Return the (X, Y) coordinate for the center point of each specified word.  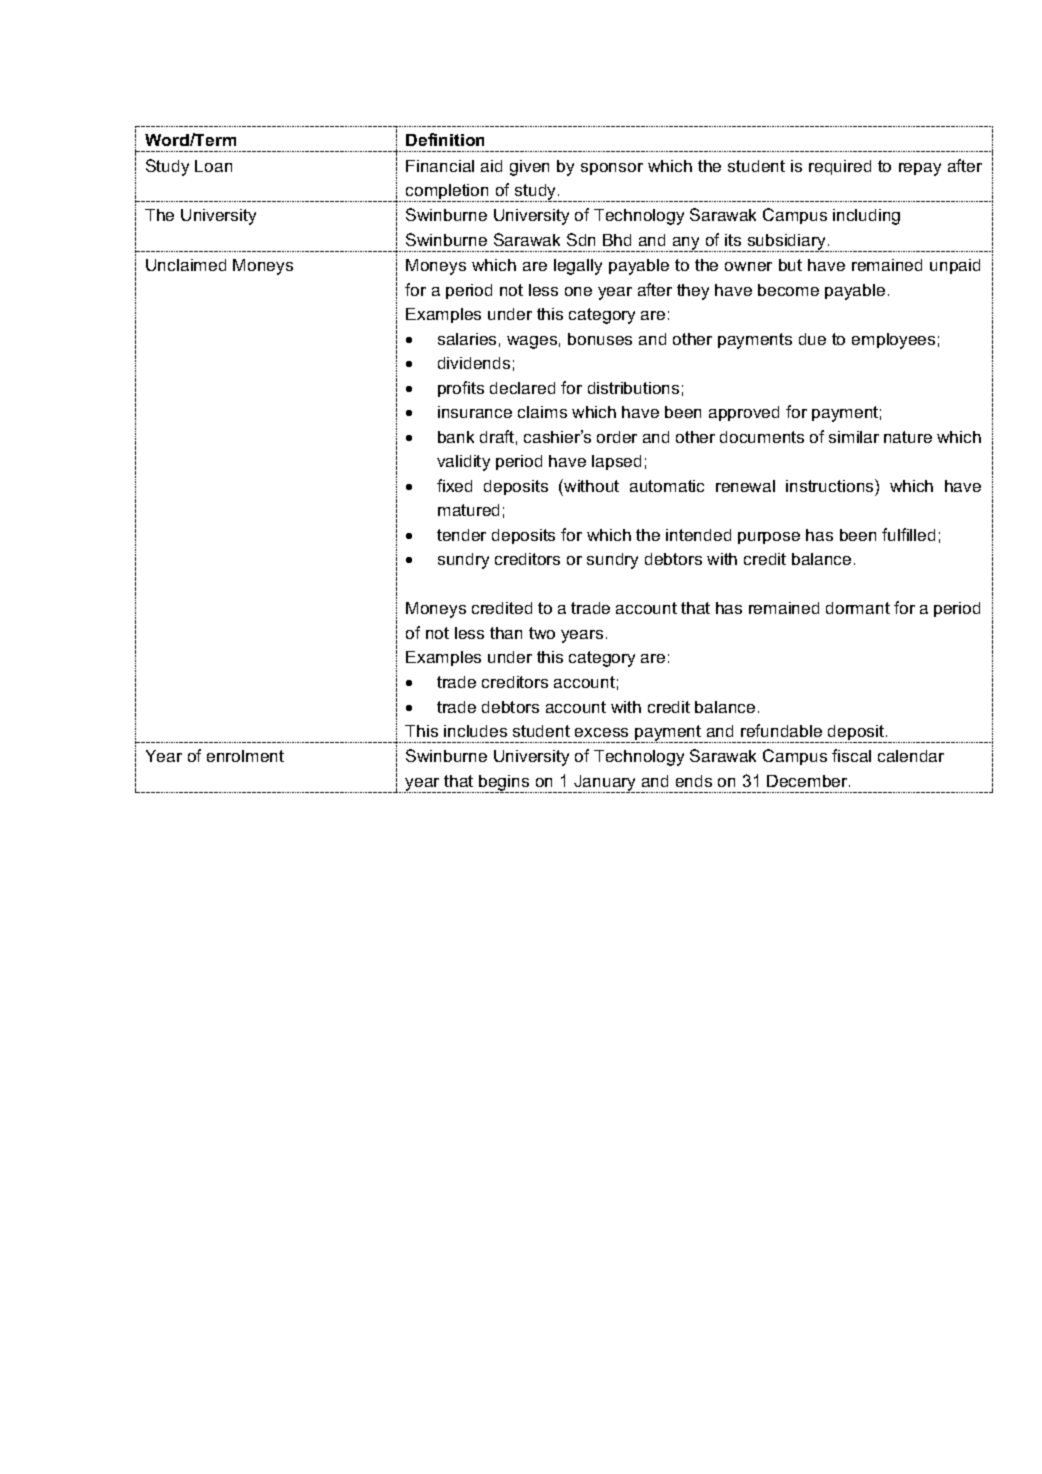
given (529, 168)
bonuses (600, 339)
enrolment (245, 756)
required (840, 167)
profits (461, 389)
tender (461, 535)
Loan (213, 166)
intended (698, 535)
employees (893, 341)
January (606, 784)
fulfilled (908, 534)
